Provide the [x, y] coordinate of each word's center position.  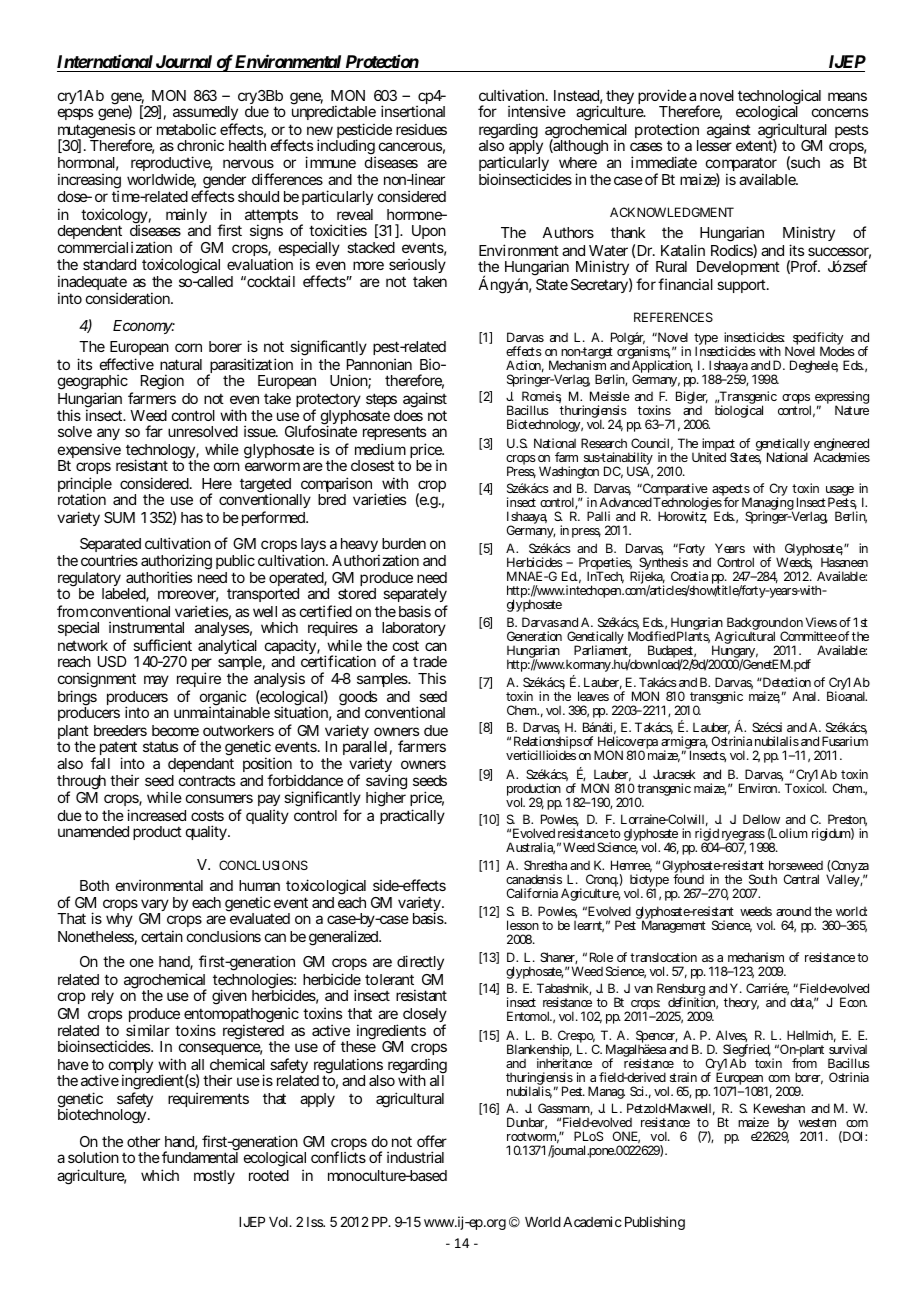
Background [757, 625]
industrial [415, 1157]
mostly [214, 1177]
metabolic [186, 129]
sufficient [162, 645]
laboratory [414, 629]
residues [421, 129]
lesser [714, 145]
